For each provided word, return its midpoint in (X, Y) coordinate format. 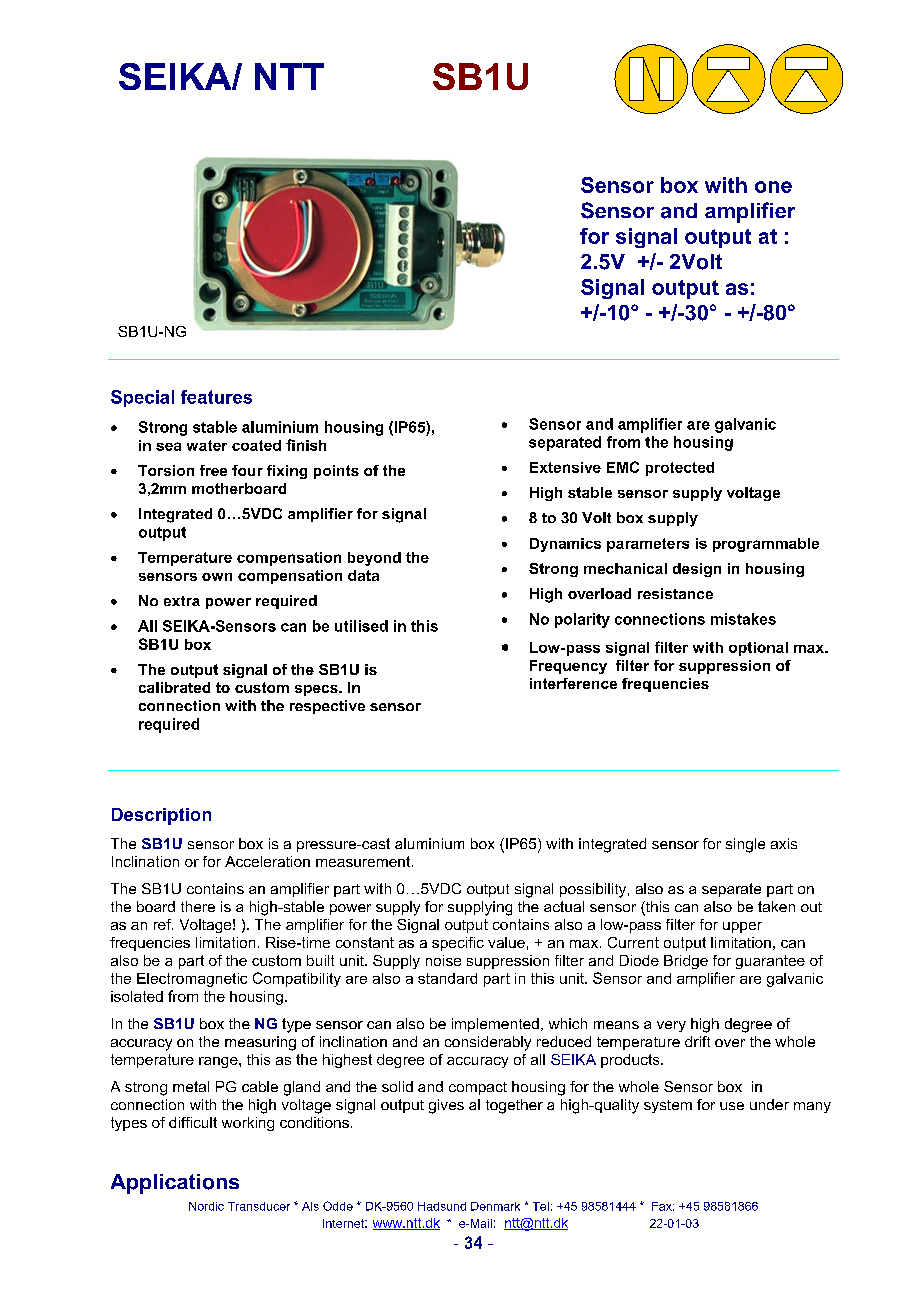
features (216, 397)
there (198, 906)
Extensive (565, 467)
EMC (623, 467)
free (213, 470)
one (773, 187)
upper (742, 927)
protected (680, 469)
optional (758, 649)
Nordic (206, 1206)
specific (458, 944)
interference (573, 683)
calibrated (174, 687)
